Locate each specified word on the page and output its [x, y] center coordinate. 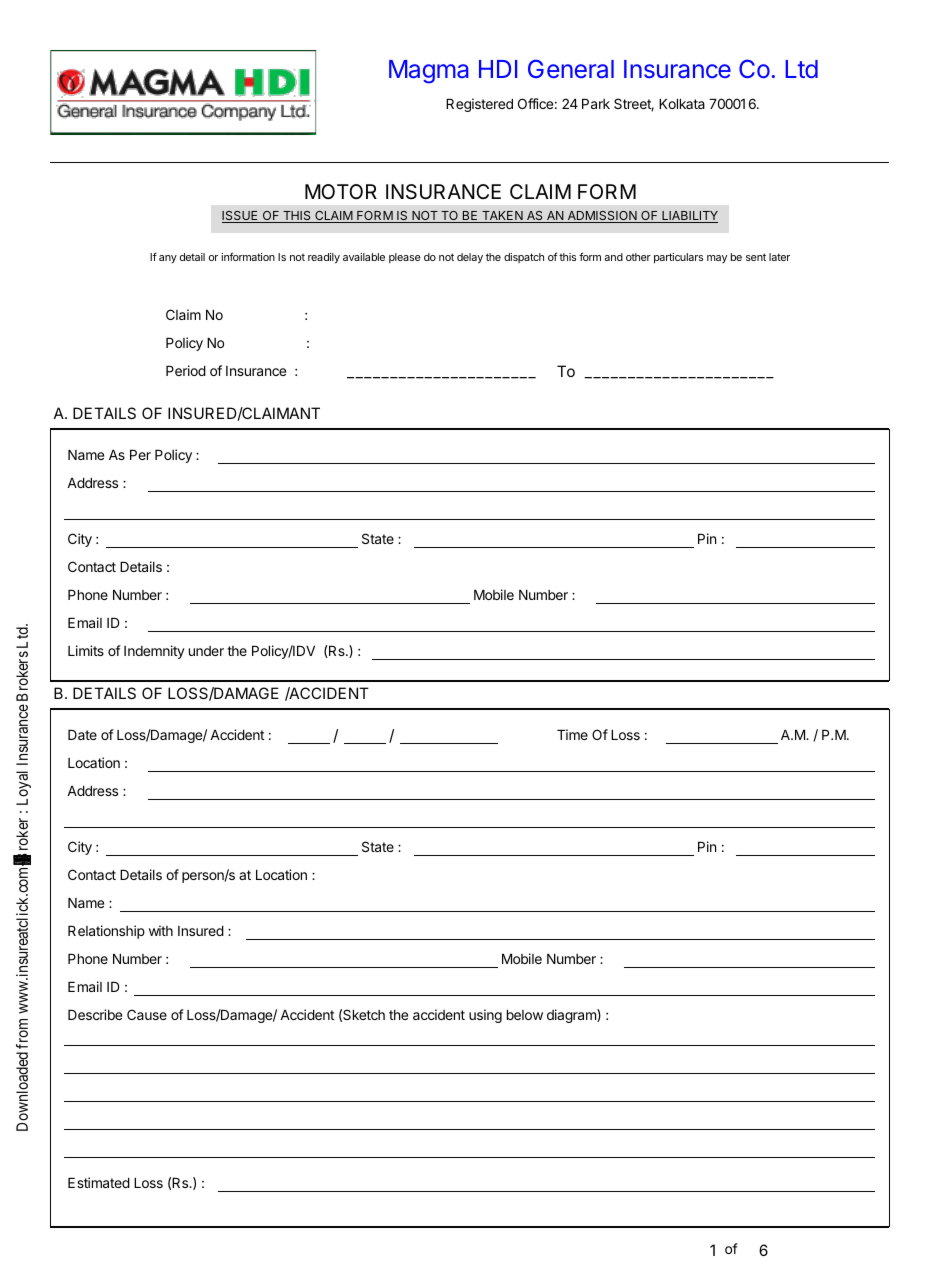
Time [572, 734]
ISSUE [241, 217]
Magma [429, 72]
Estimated [99, 1182]
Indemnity [154, 652]
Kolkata [682, 104]
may [717, 259]
